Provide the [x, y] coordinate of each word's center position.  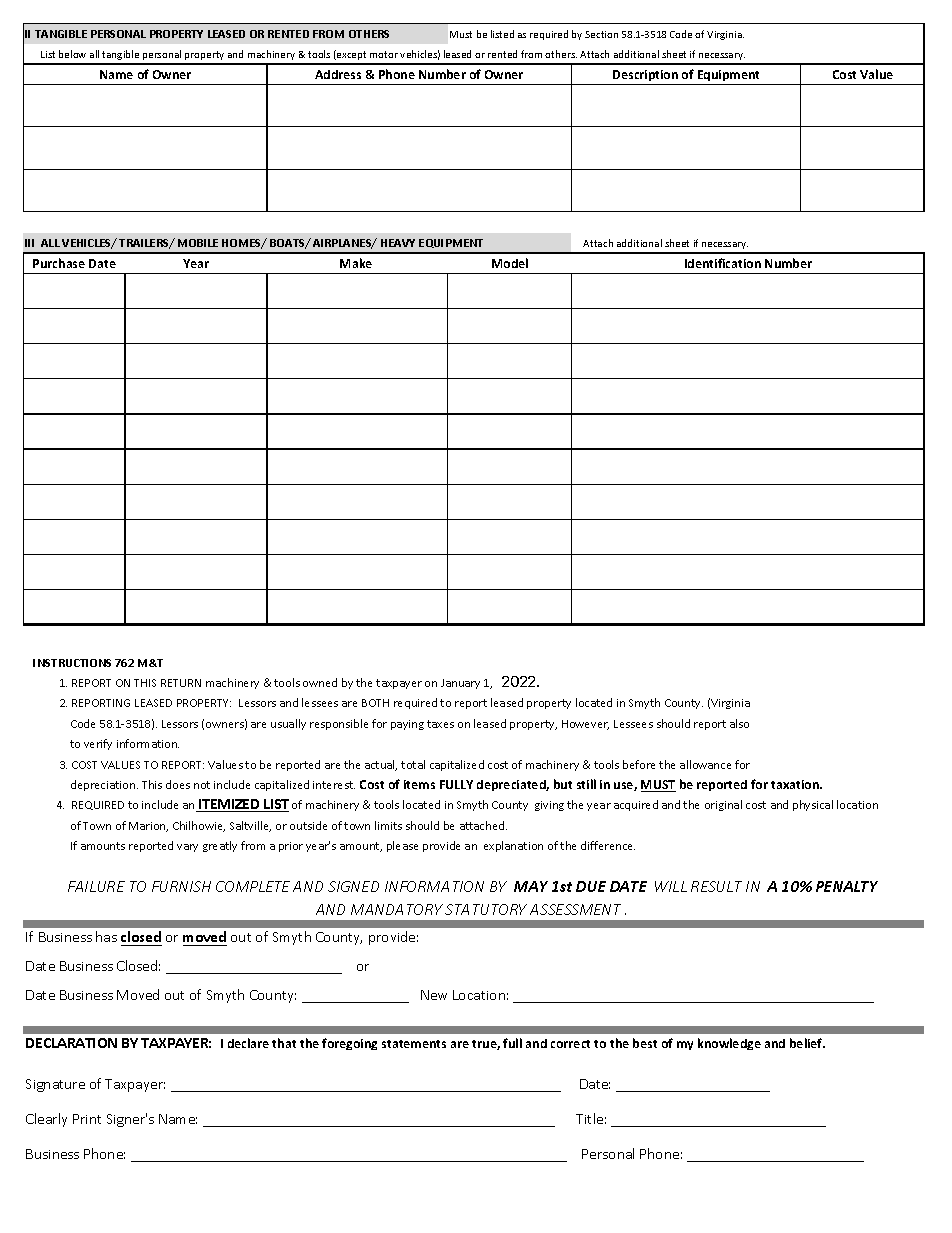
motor [384, 54]
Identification [723, 263]
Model [510, 263]
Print [87, 1119]
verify [98, 744]
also [739, 723]
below [72, 54]
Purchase [59, 263]
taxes [440, 724]
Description [645, 75]
